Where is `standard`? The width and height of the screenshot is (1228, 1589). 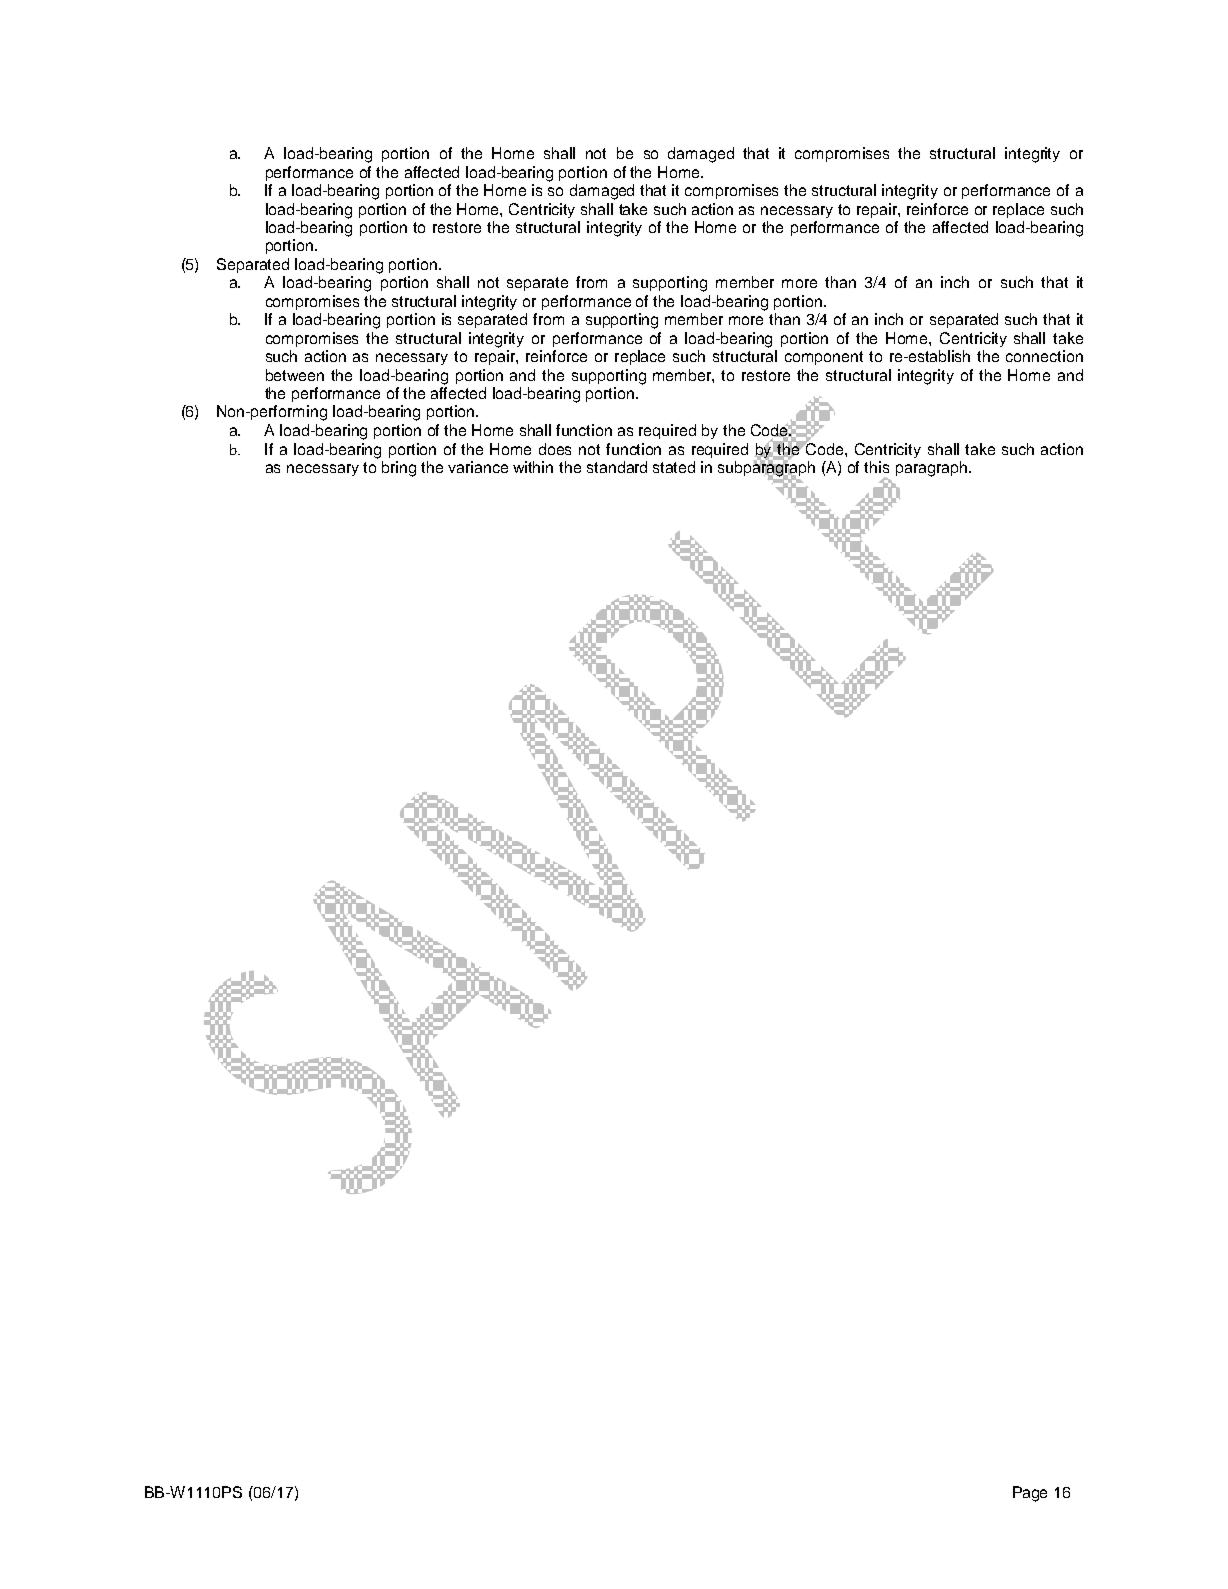
standard is located at coordinates (617, 467).
